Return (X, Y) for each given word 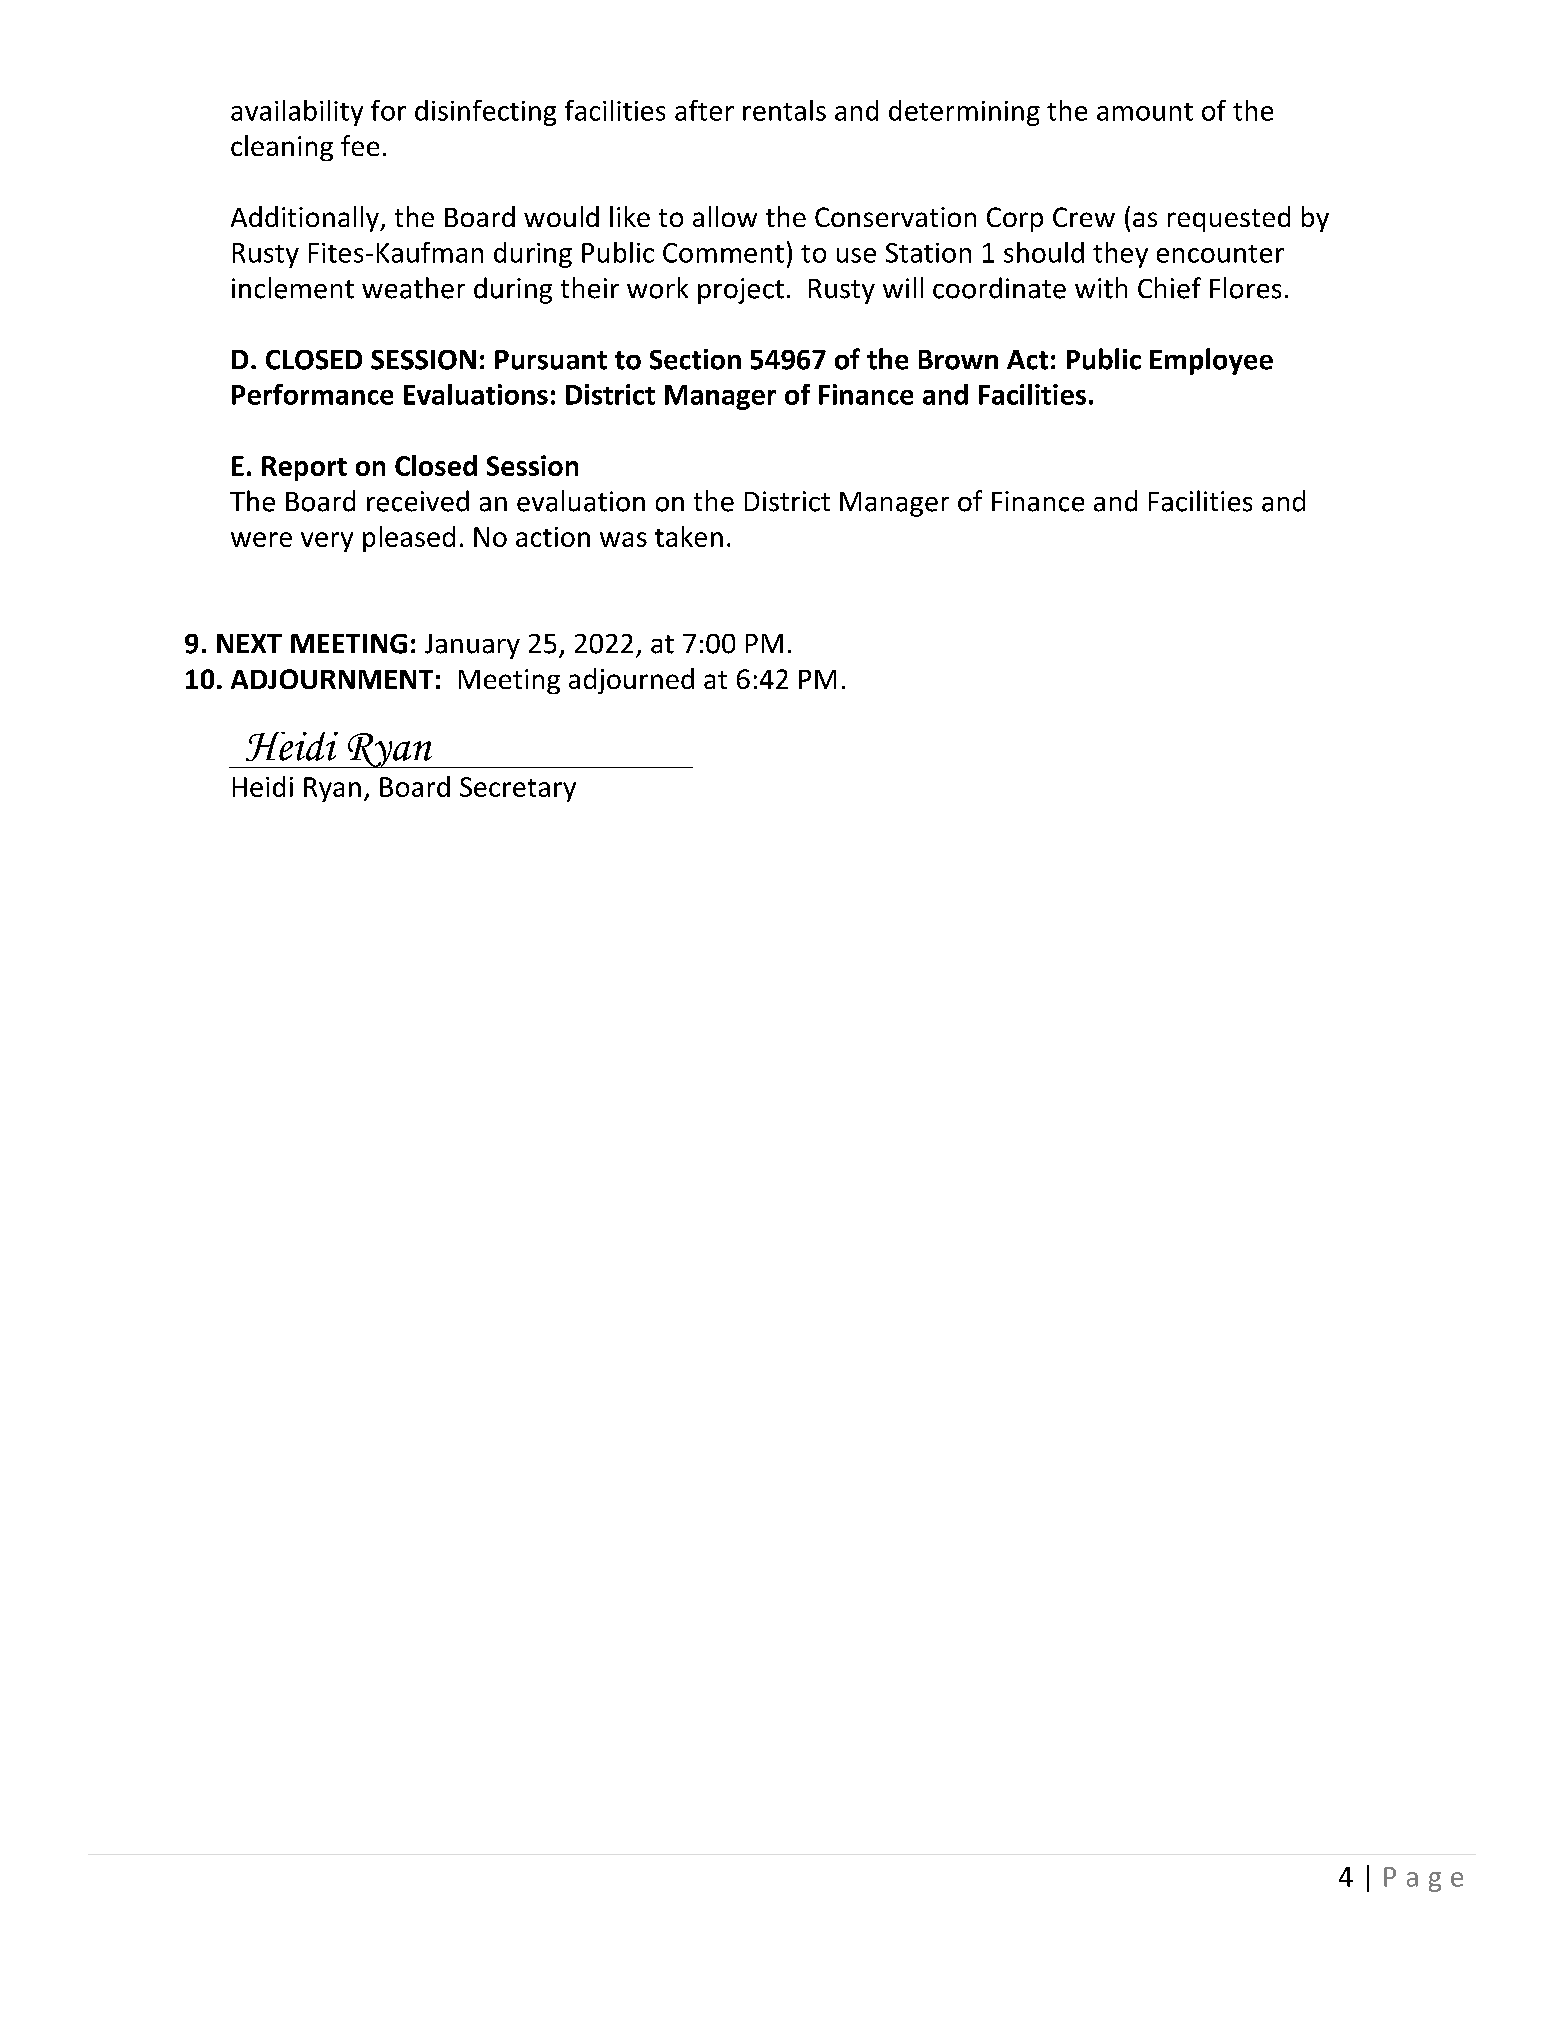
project (741, 291)
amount (1145, 112)
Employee (1211, 361)
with (1101, 288)
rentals (784, 110)
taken (689, 536)
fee (360, 145)
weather (413, 288)
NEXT (249, 643)
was (623, 539)
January (472, 646)
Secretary (518, 789)
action (553, 537)
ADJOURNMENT (332, 679)
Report (304, 468)
